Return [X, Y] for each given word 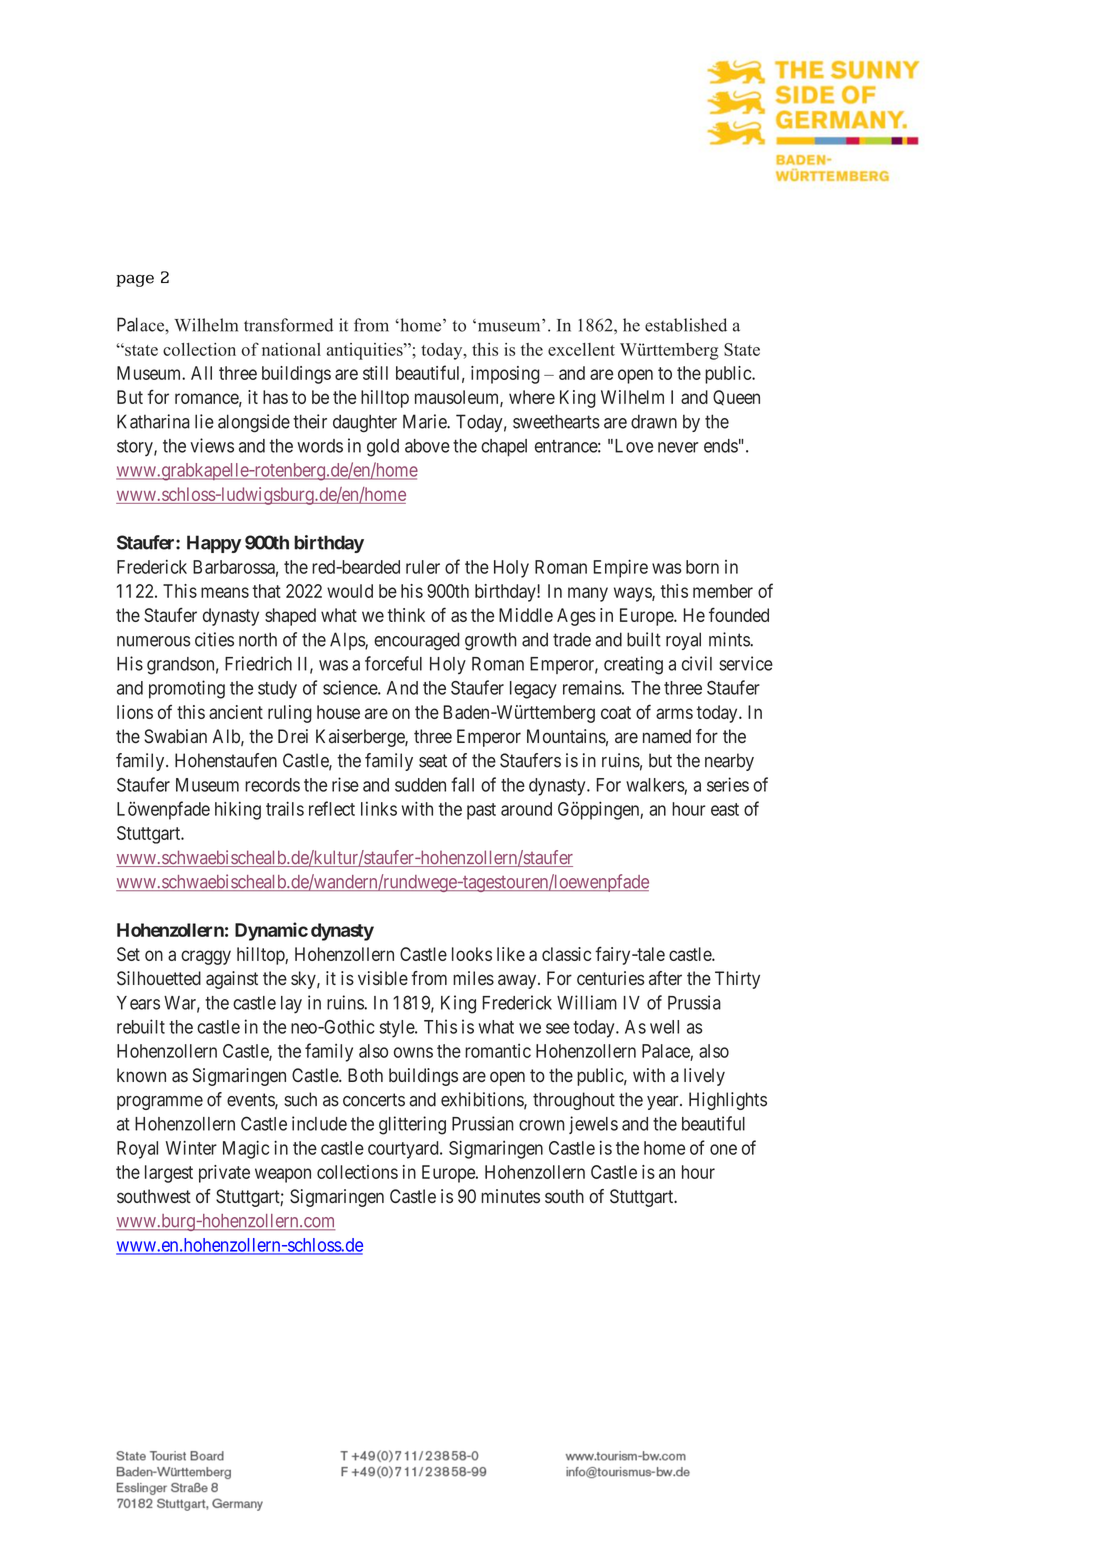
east [725, 809]
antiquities [366, 351]
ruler [423, 567]
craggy [206, 957]
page [135, 280]
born [702, 567]
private [224, 1174]
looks [472, 954]
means [225, 592]
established [686, 325]
